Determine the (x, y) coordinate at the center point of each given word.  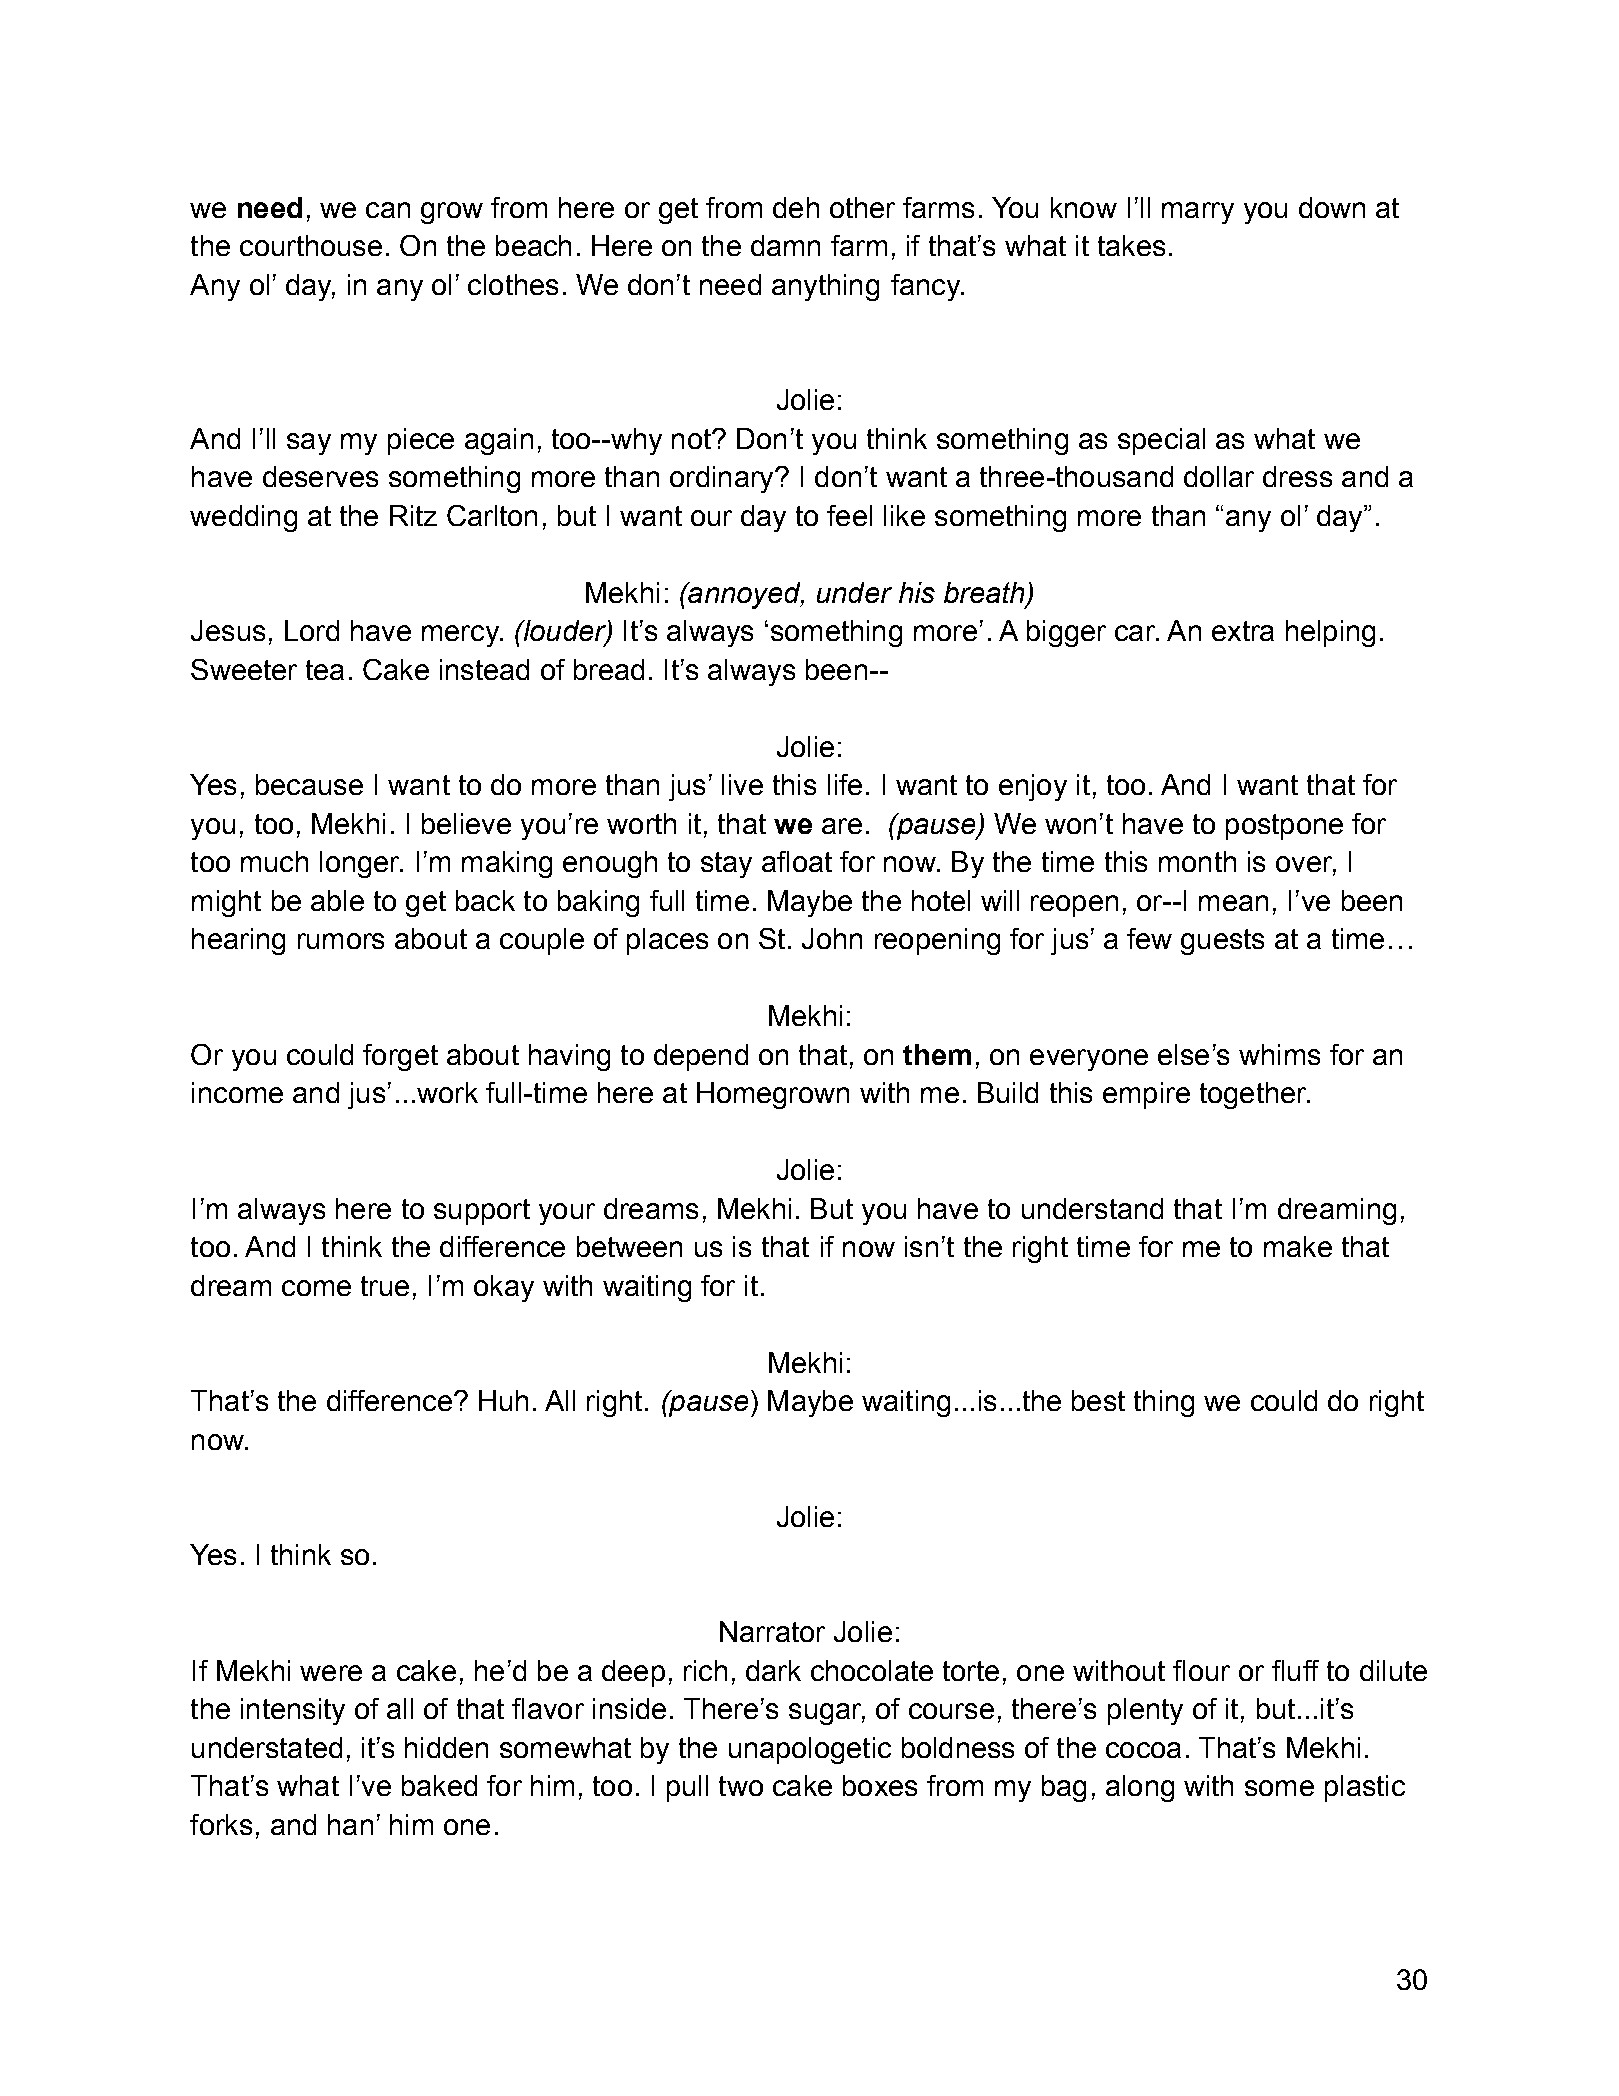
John (832, 938)
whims (1279, 1054)
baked (439, 1785)
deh (796, 207)
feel (849, 515)
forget (400, 1057)
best (1098, 1400)
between (629, 1246)
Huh (503, 1400)
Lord (312, 630)
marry (1198, 213)
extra (1243, 631)
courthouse (311, 245)
